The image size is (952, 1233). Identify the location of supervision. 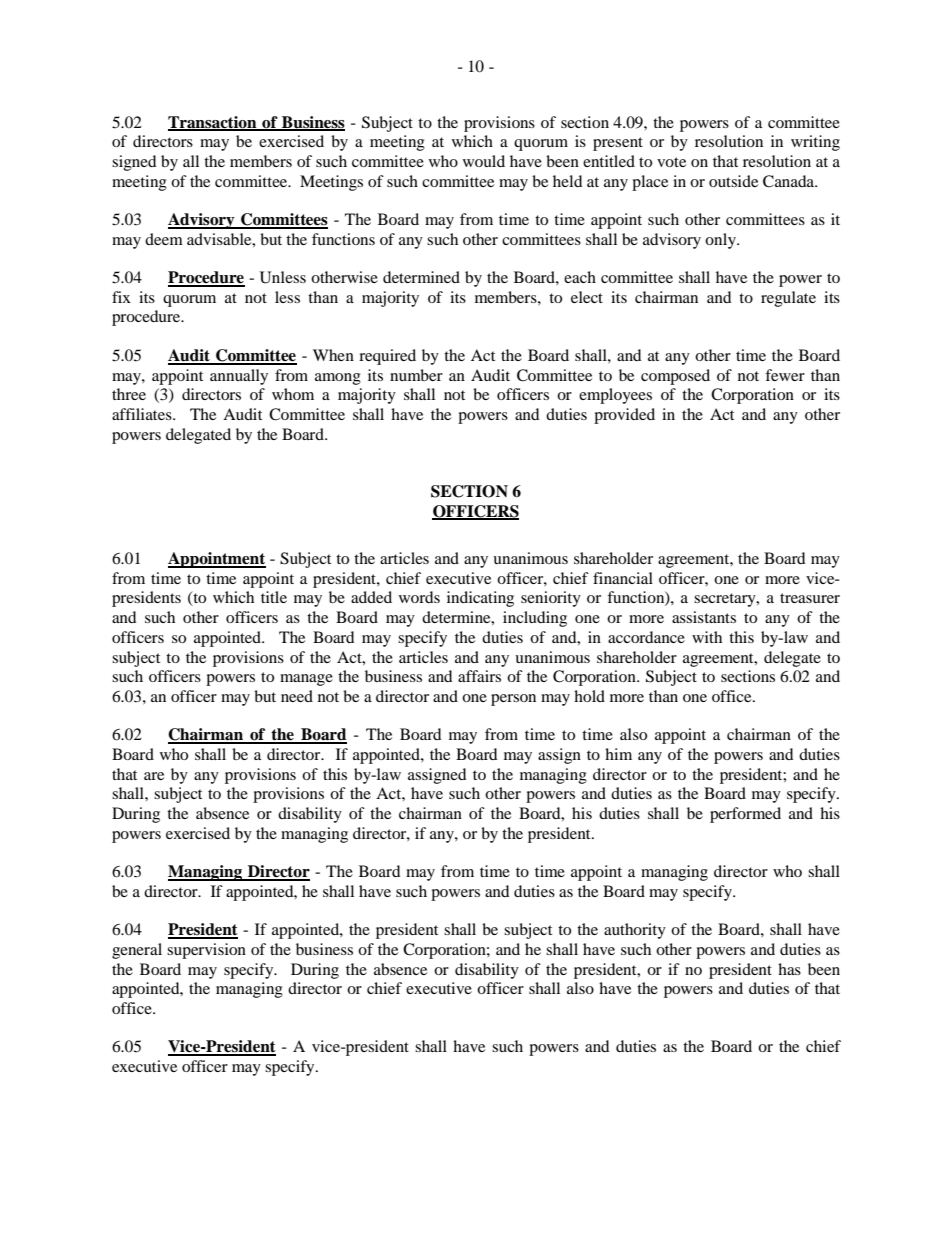
(206, 951).
